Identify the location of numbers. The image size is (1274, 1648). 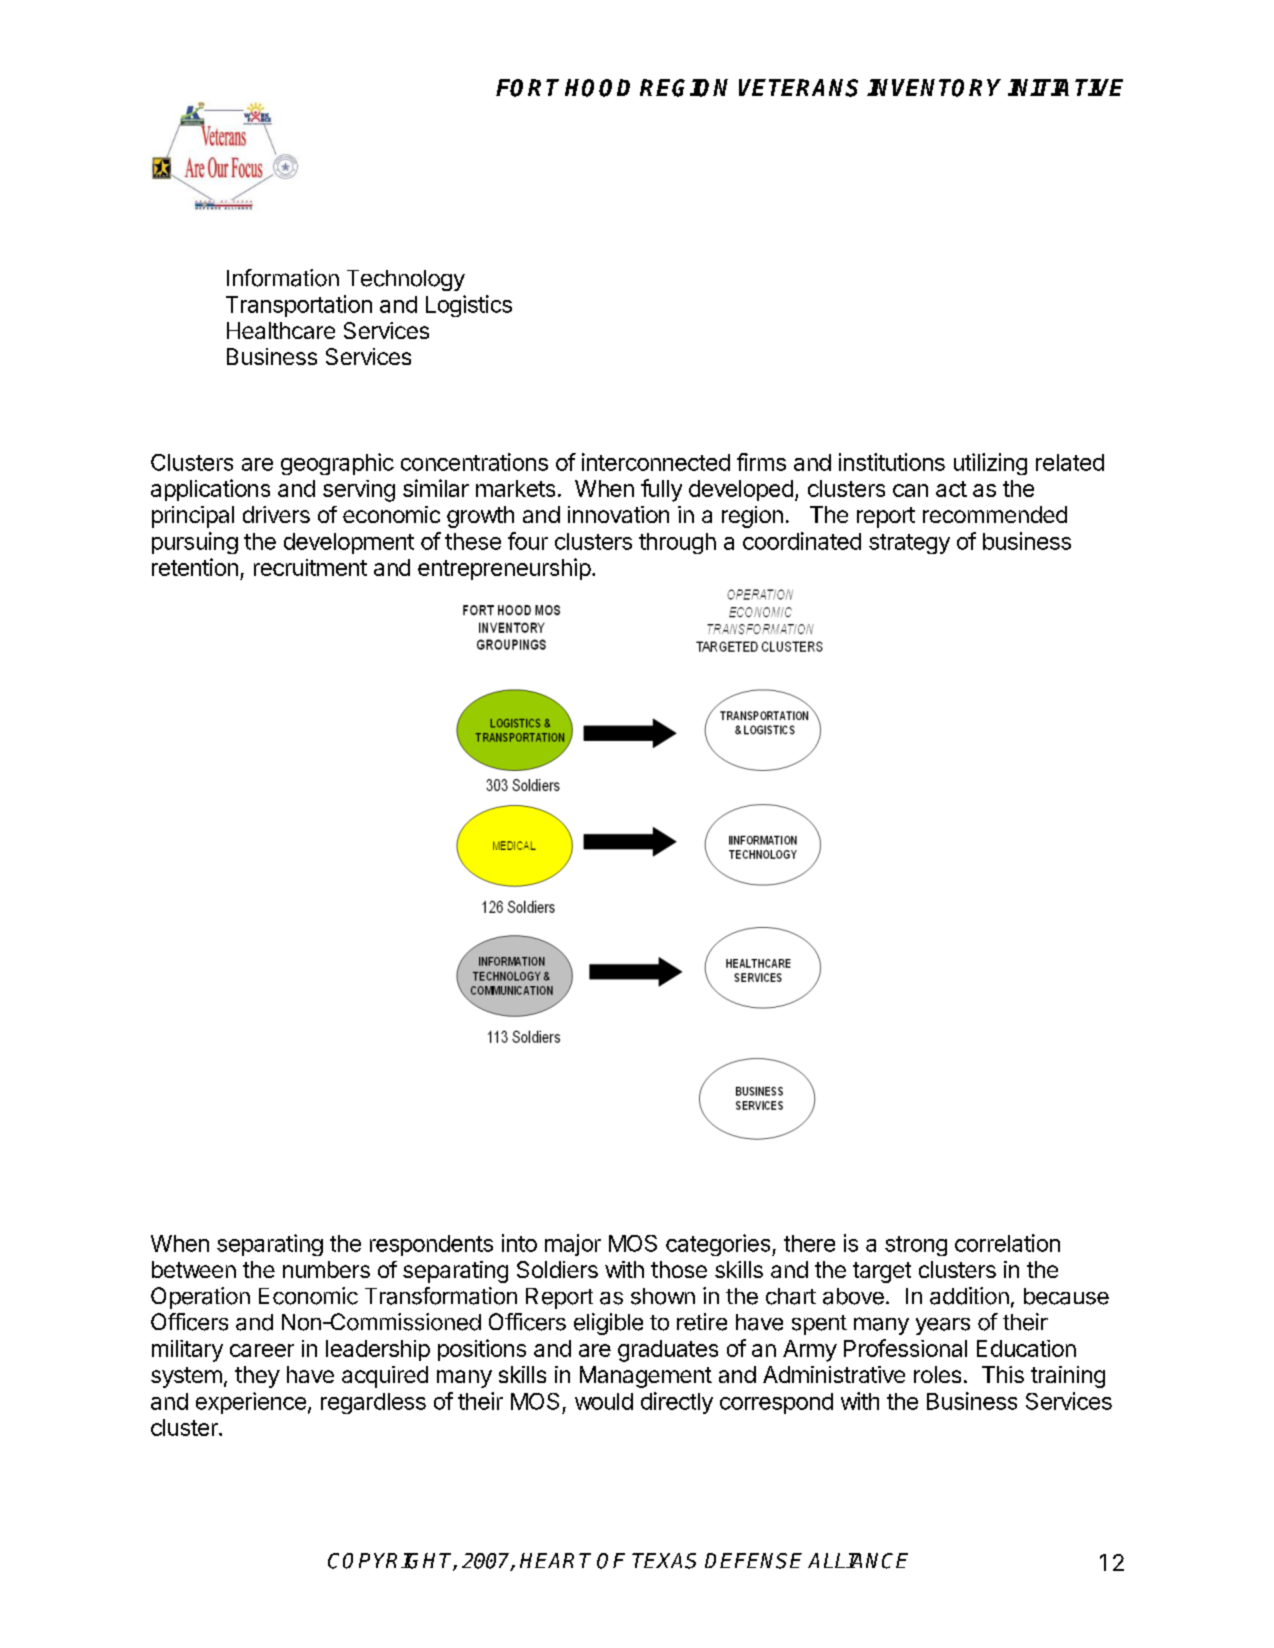
(326, 1269).
